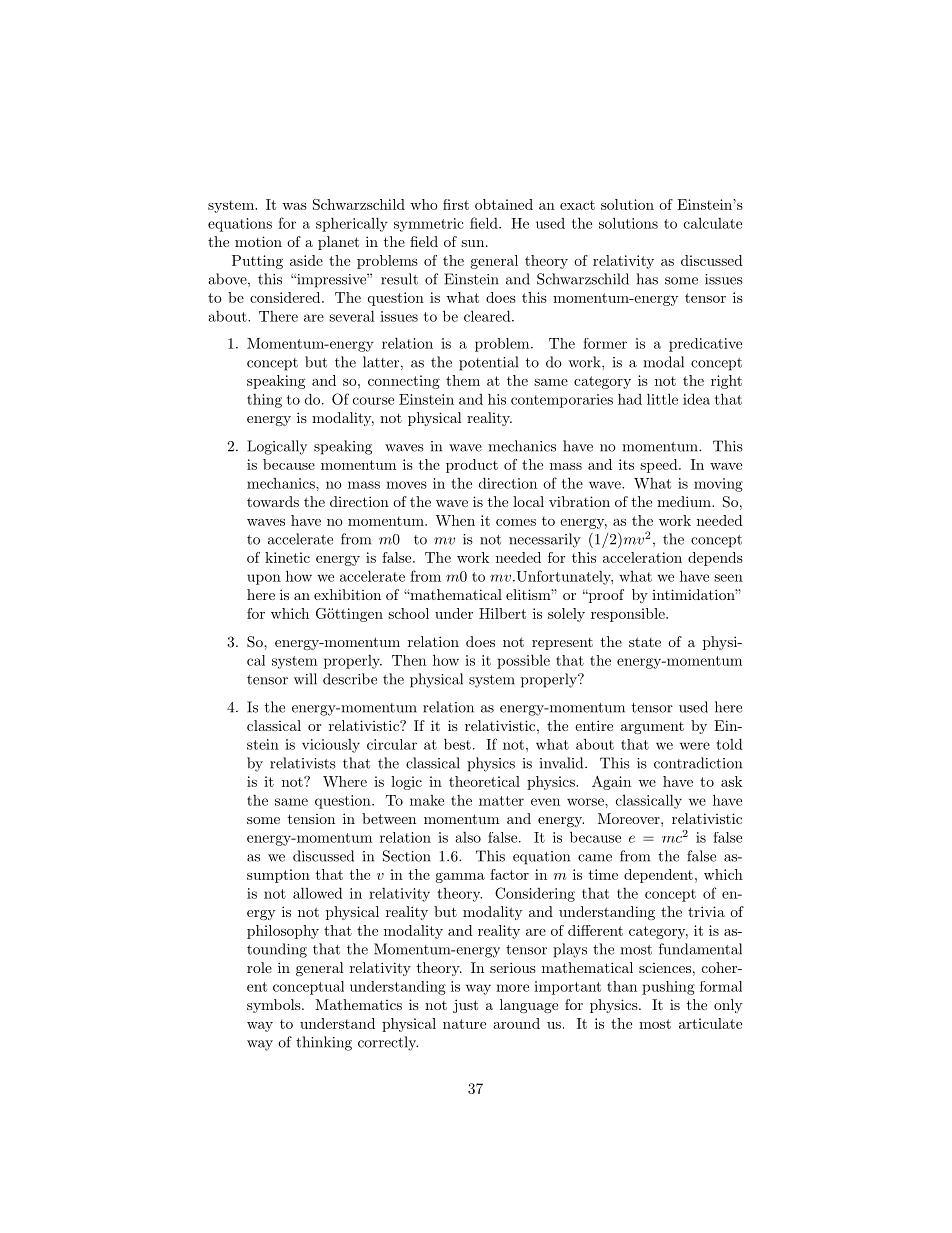 The image size is (952, 1233). Describe the element at coordinates (642, 557) in the screenshot. I see `acceleration` at that location.
